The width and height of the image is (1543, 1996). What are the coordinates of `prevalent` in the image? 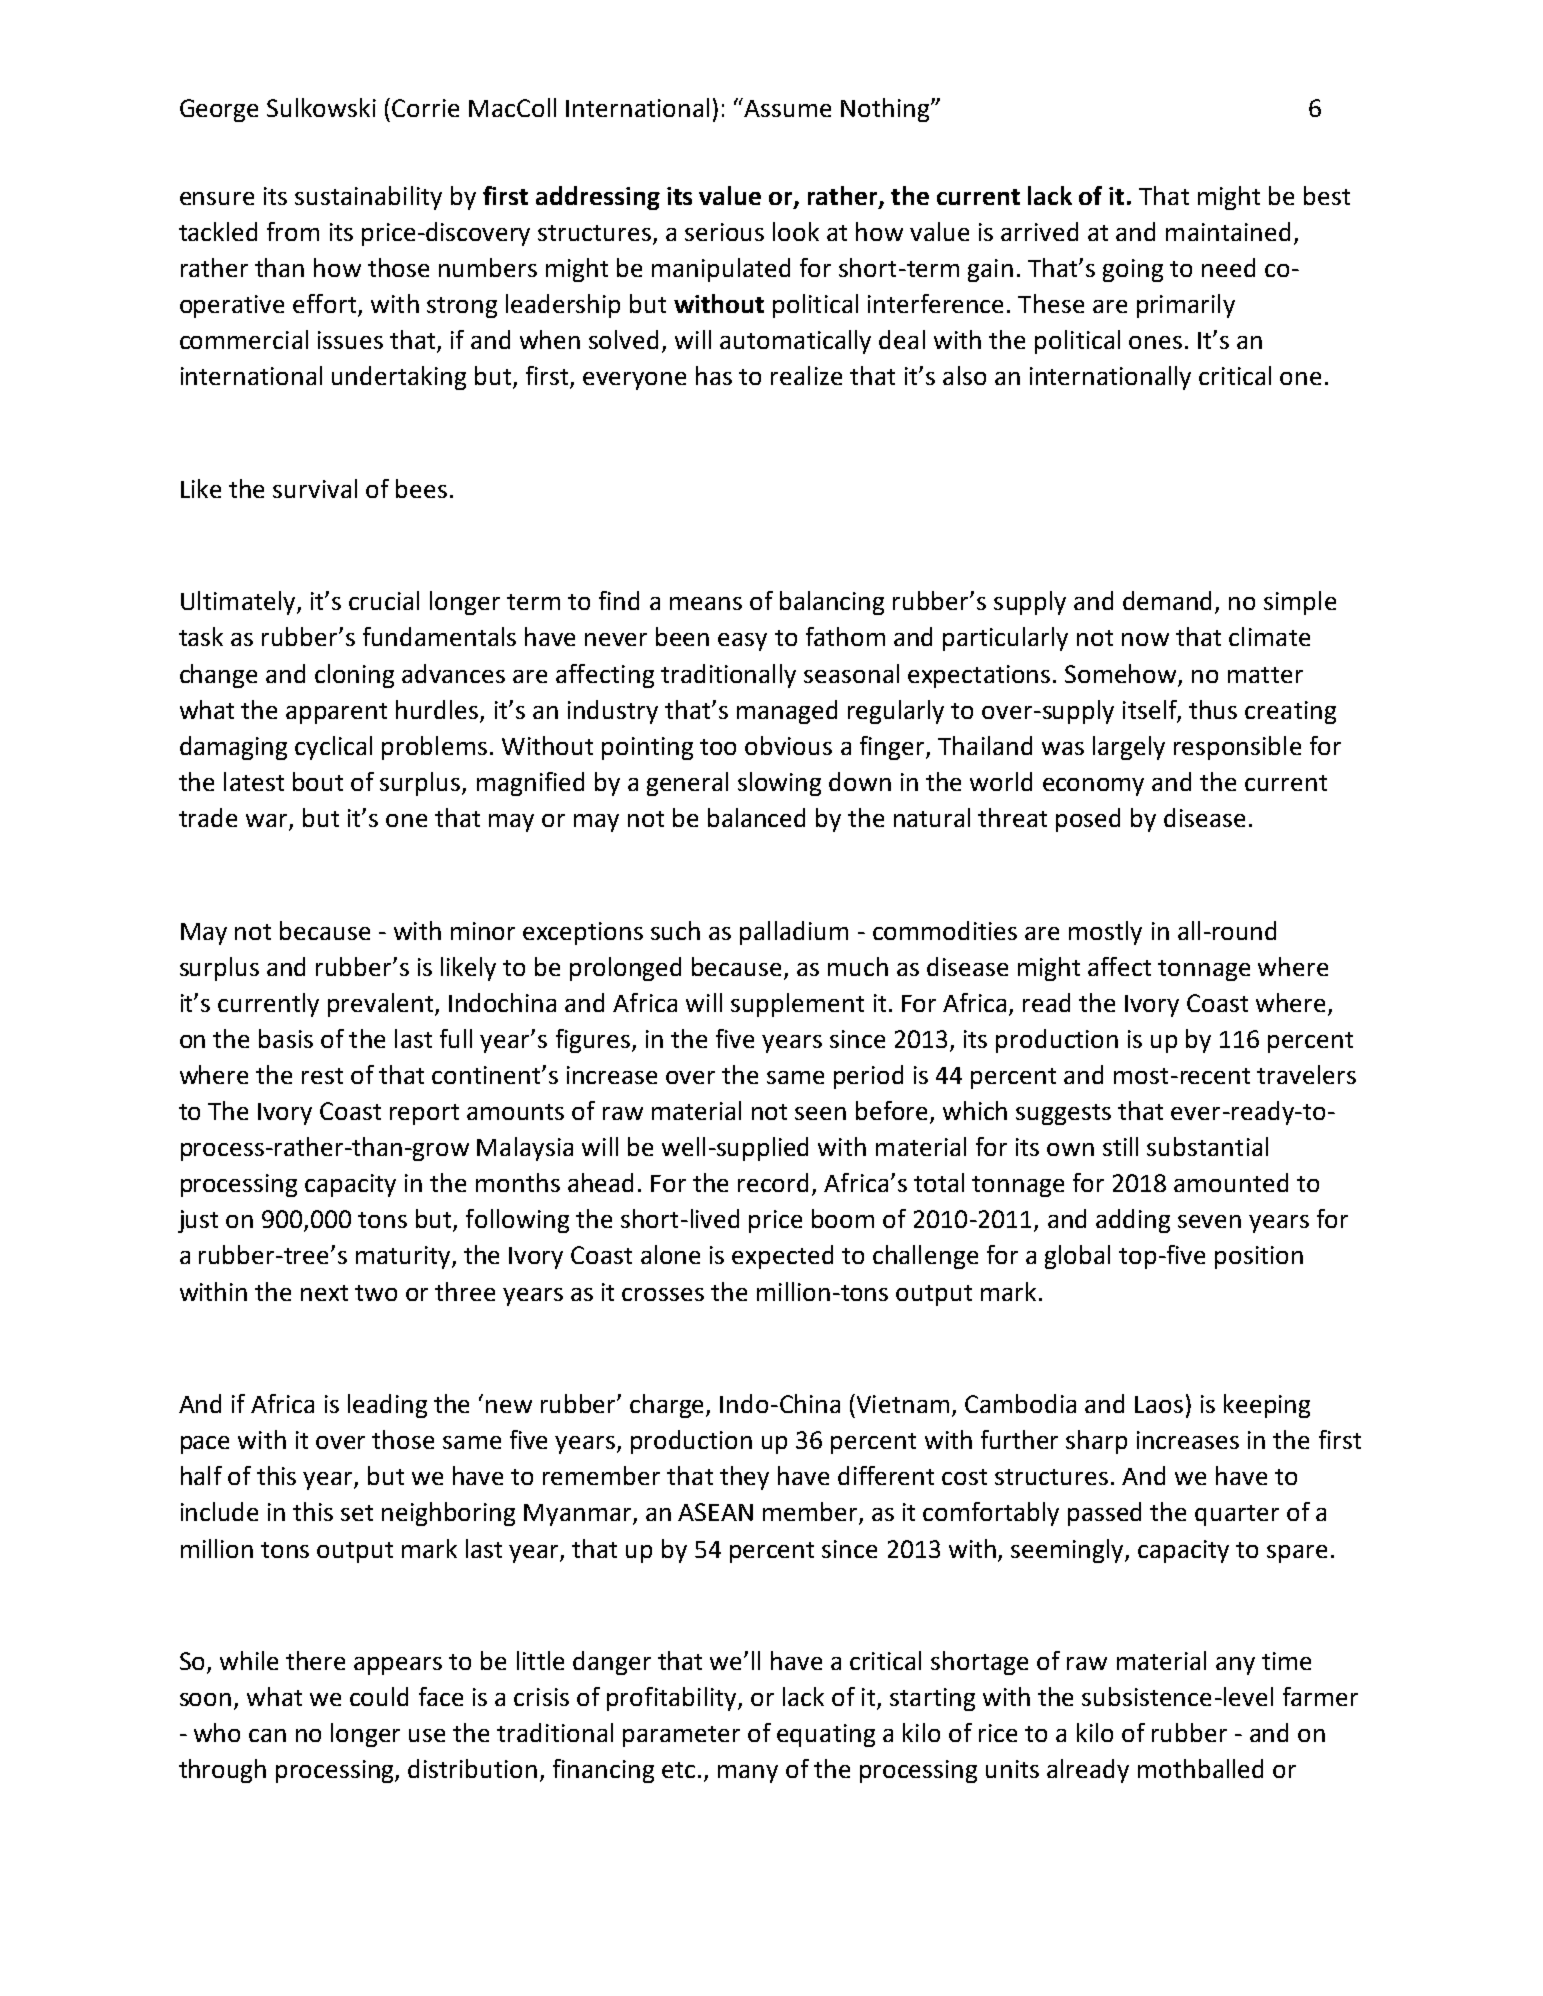 It's located at (382, 1005).
